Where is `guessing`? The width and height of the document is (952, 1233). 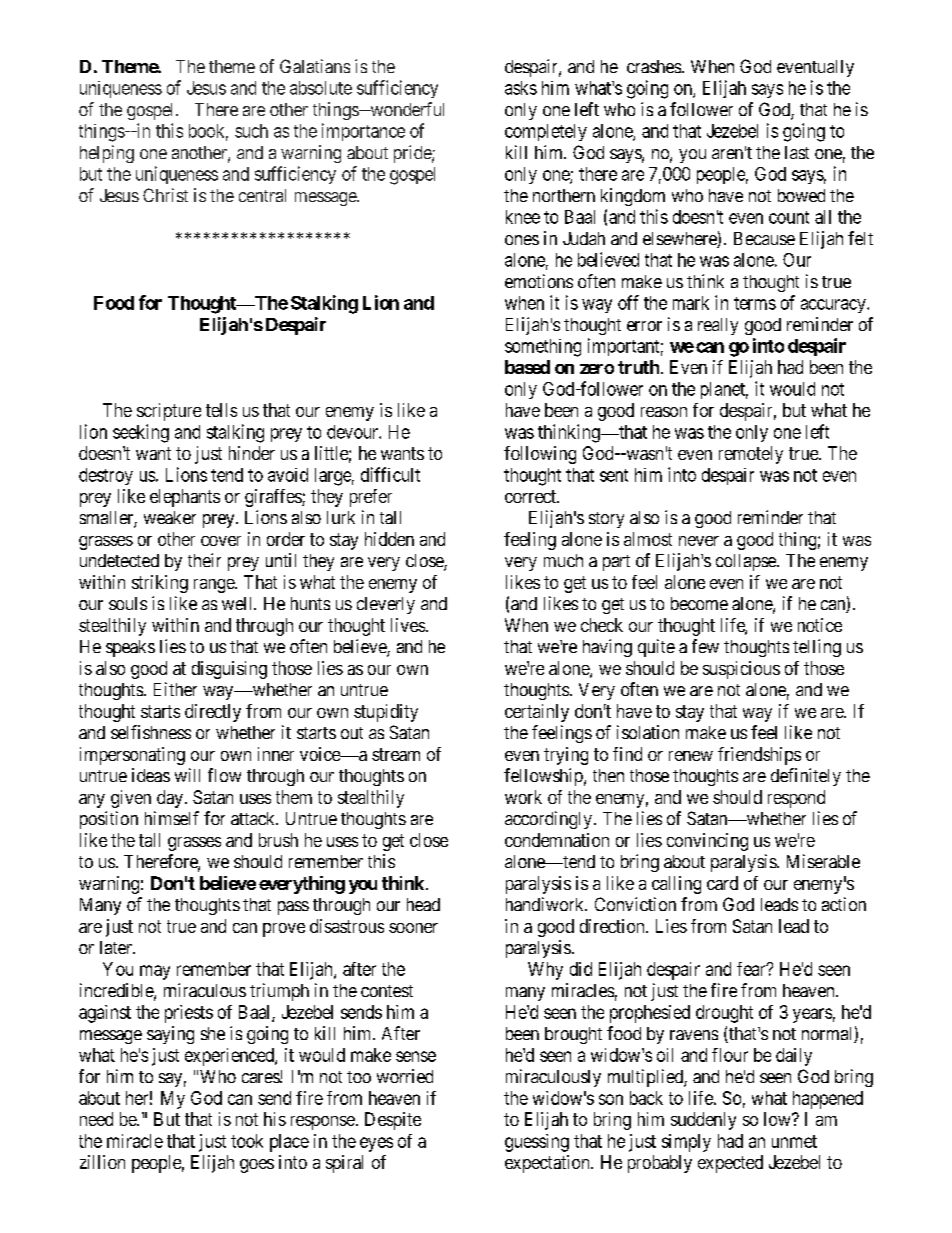 guessing is located at coordinates (537, 1143).
